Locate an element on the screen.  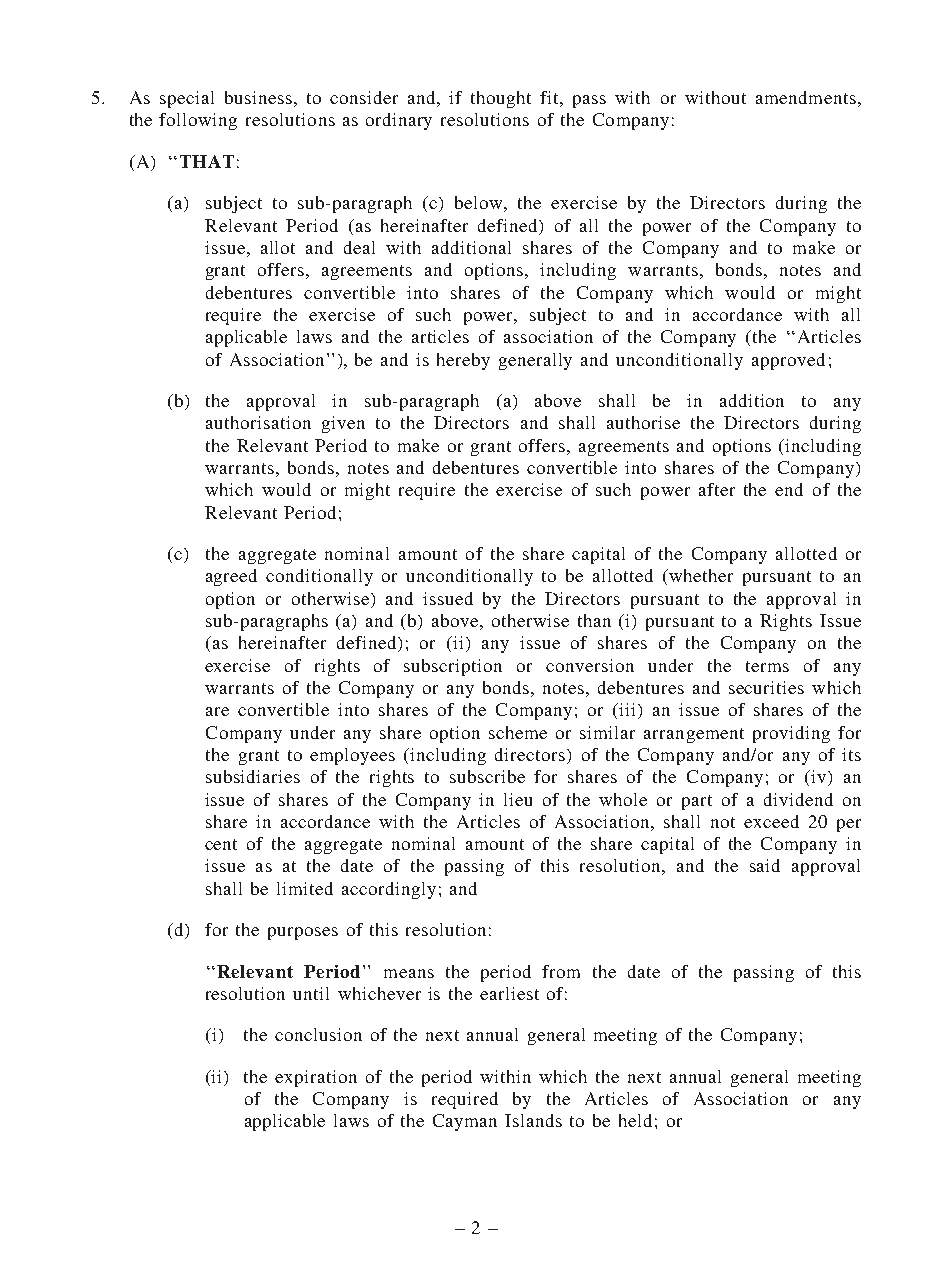
Islands is located at coordinates (533, 1120).
